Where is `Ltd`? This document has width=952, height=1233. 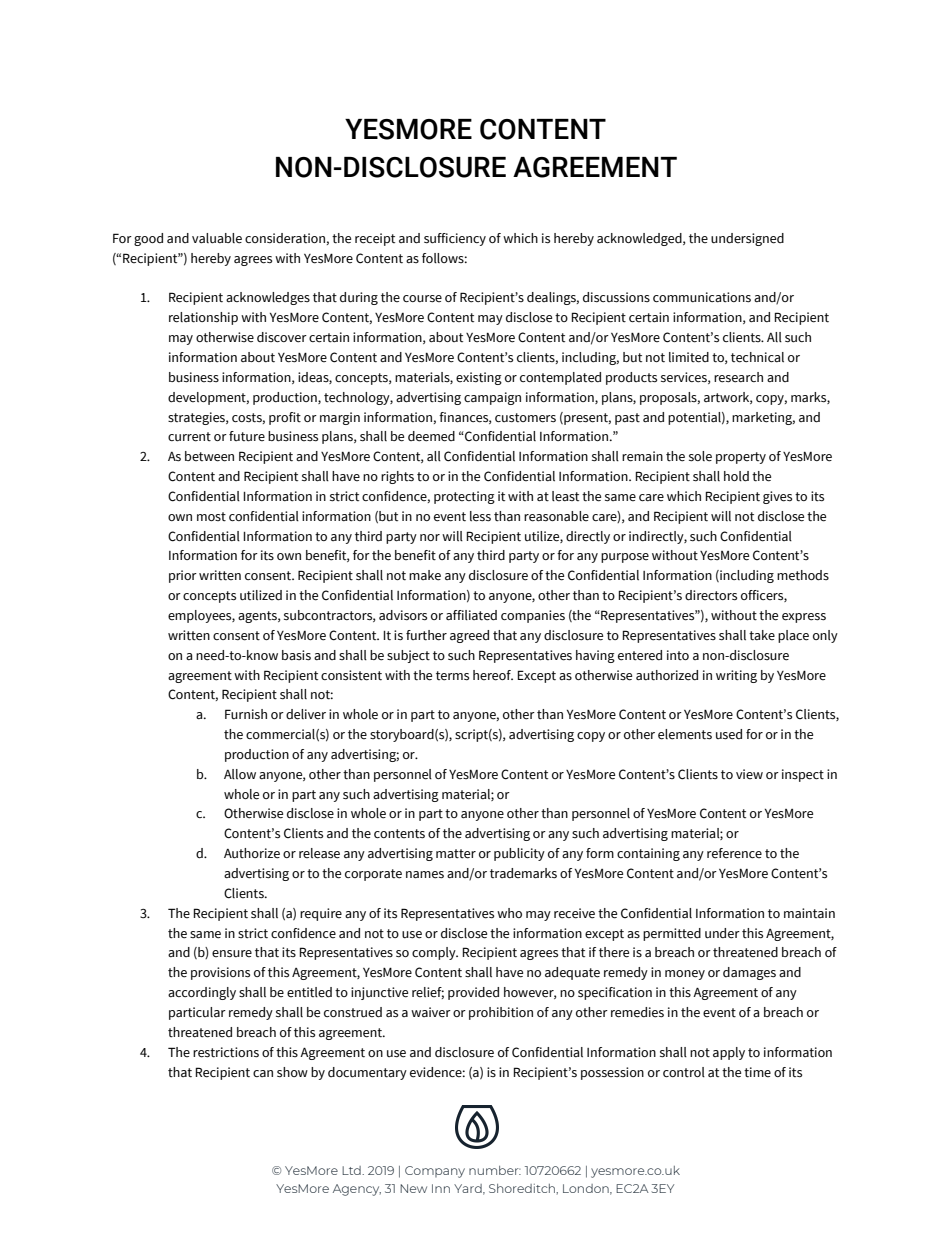
Ltd is located at coordinates (352, 1170).
